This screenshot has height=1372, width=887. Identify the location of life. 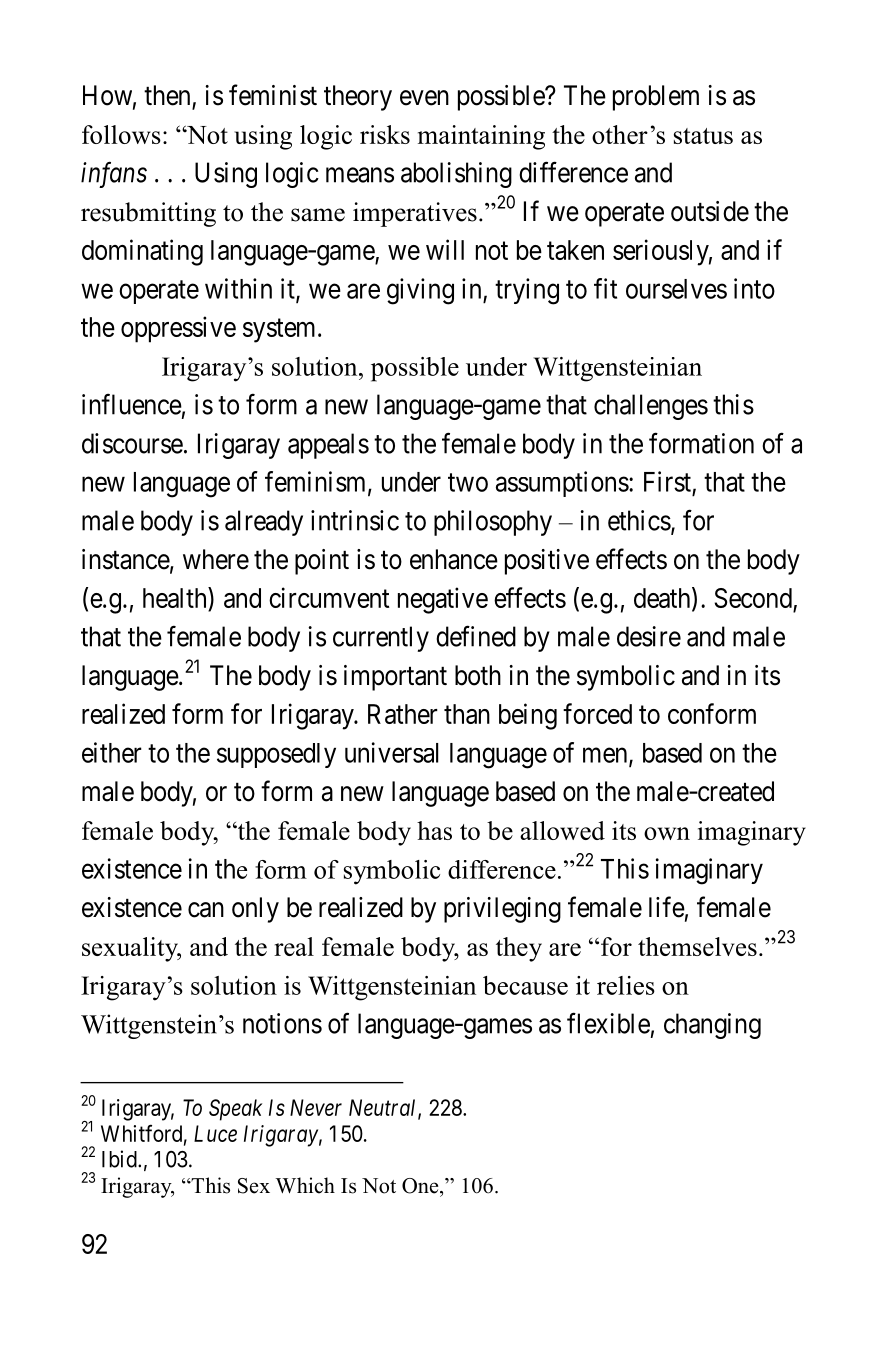
(667, 907).
